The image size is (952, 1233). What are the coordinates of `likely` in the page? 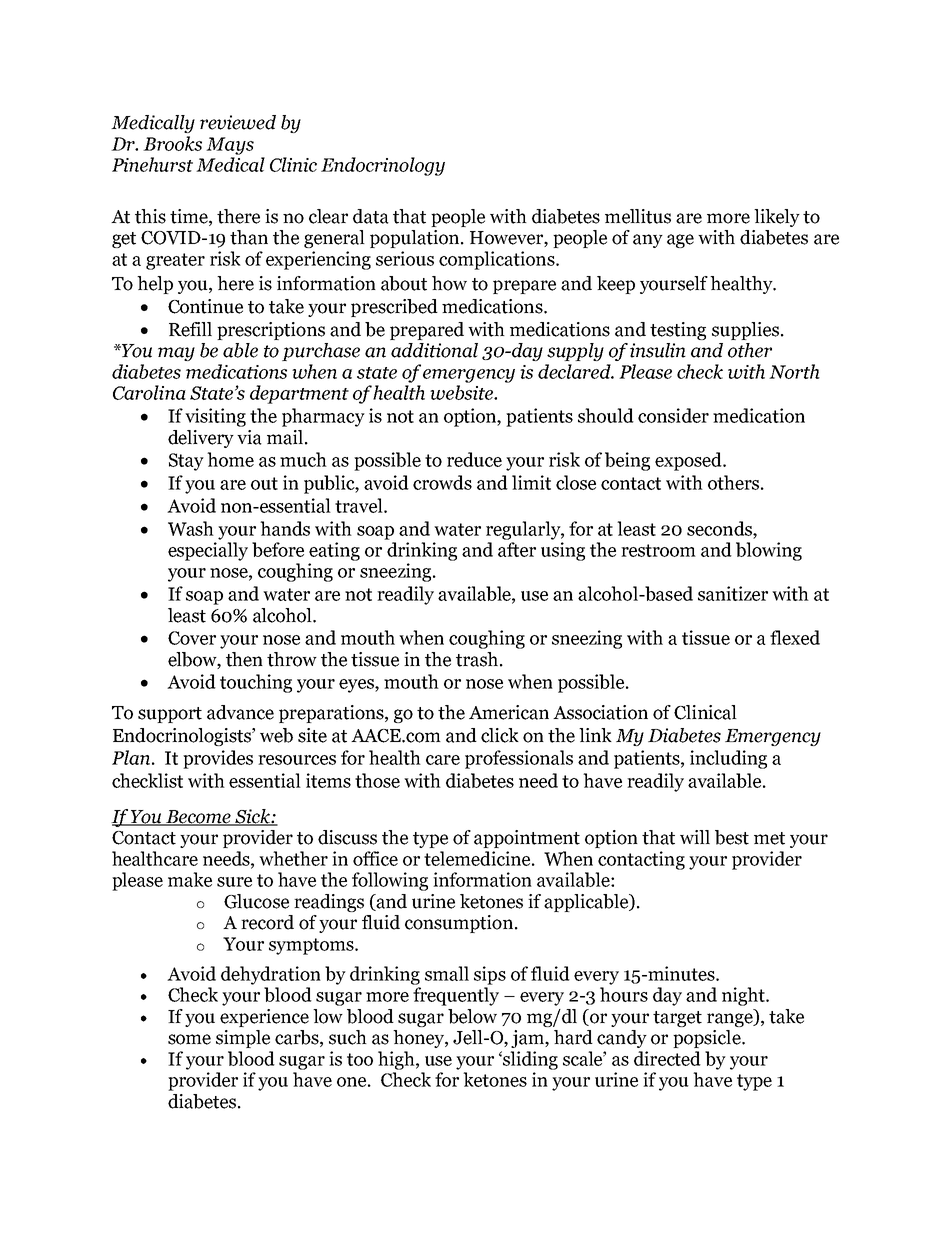 It's located at (777, 218).
